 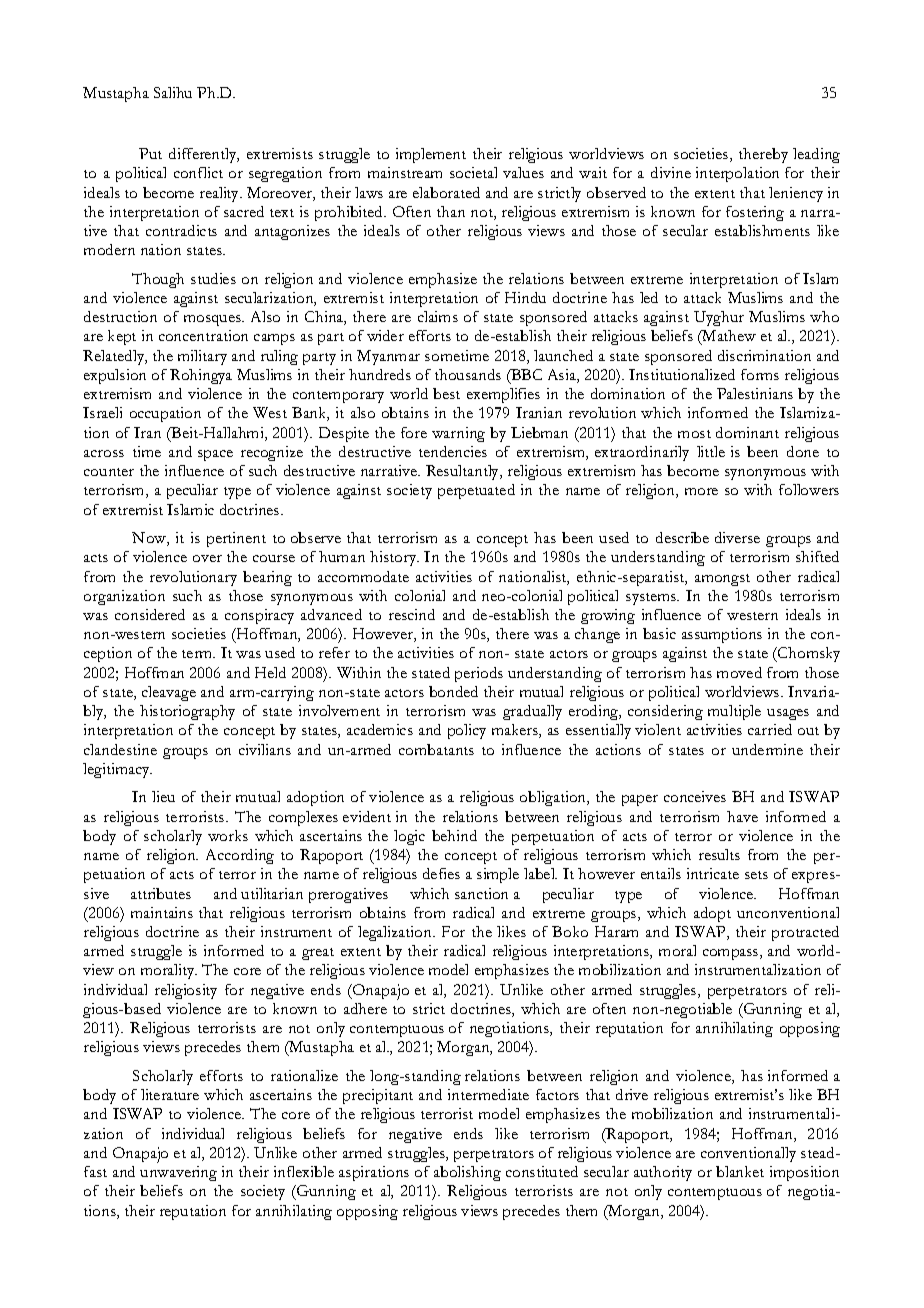 What do you see at coordinates (446, 192) in the image?
I see `elaborated` at bounding box center [446, 192].
